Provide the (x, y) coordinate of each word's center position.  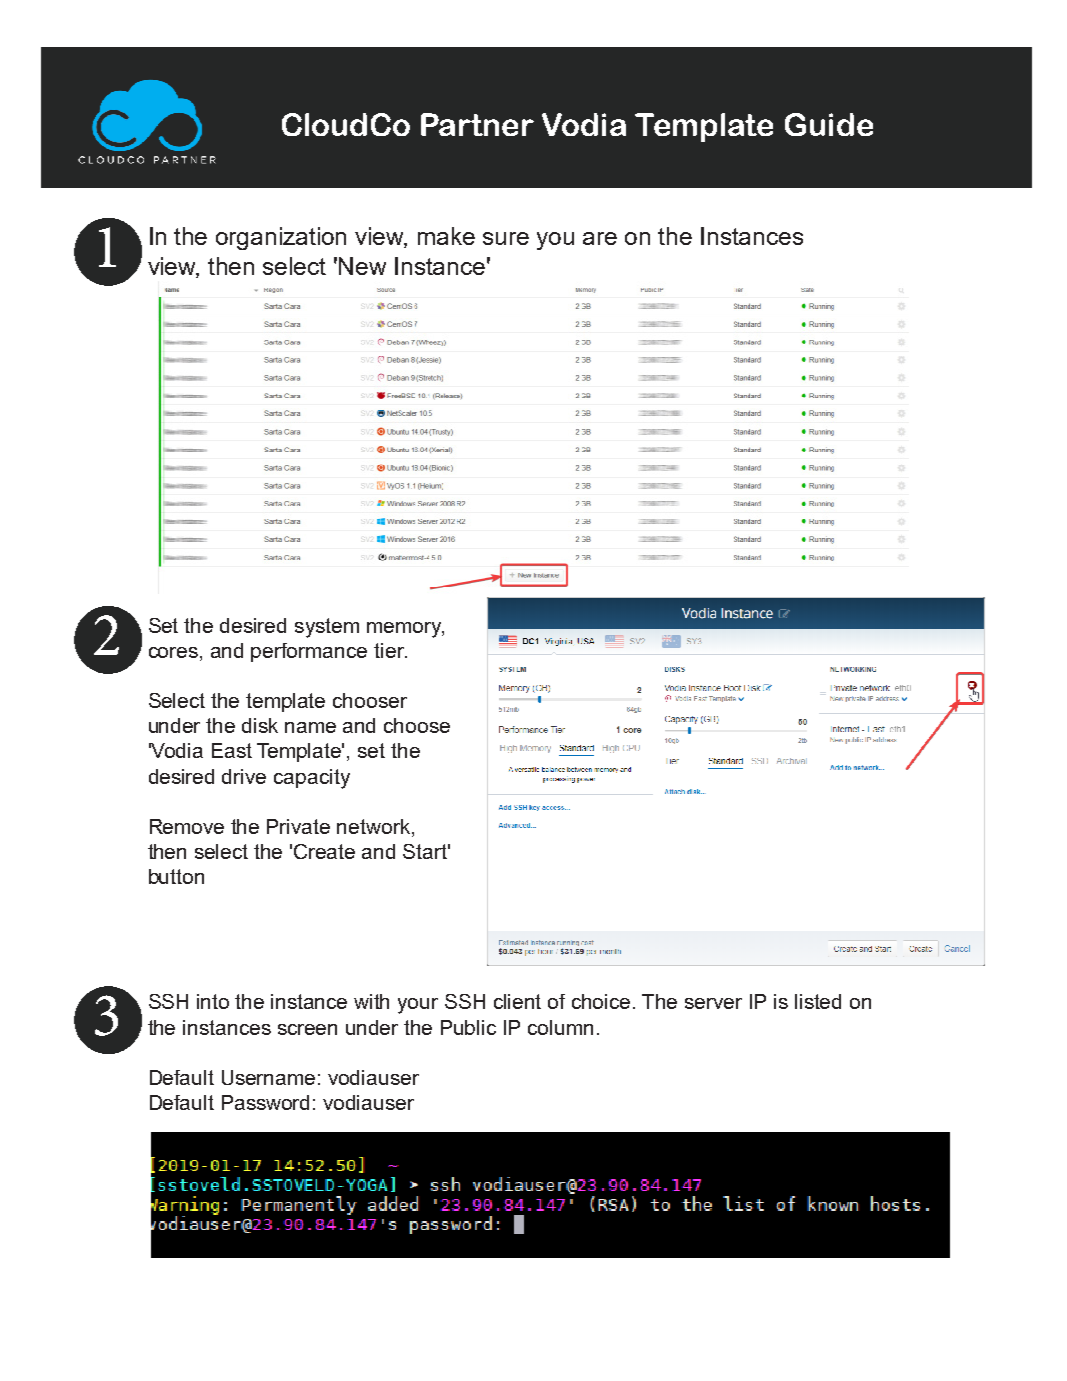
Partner (477, 124)
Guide (829, 124)
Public (468, 1027)
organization (281, 238)
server (713, 1003)
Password (265, 1102)
